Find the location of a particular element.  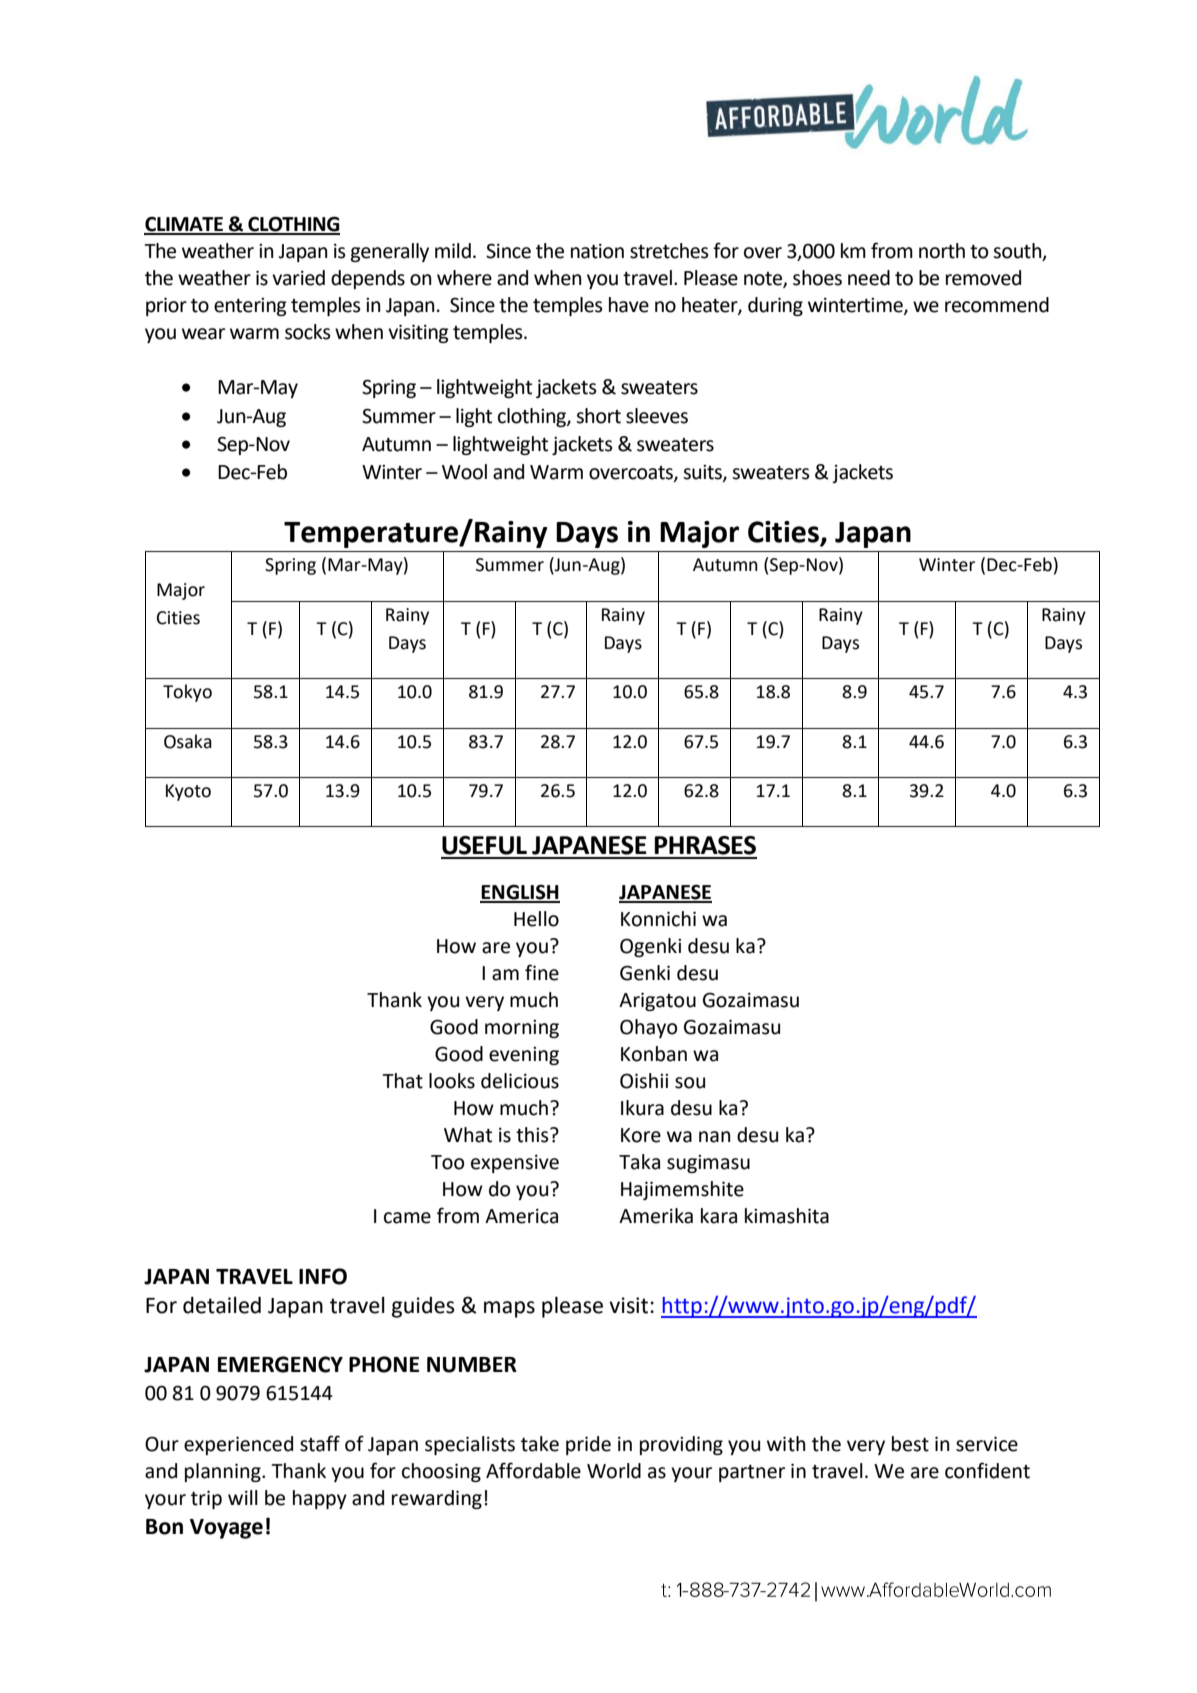

entering is located at coordinates (250, 307).
